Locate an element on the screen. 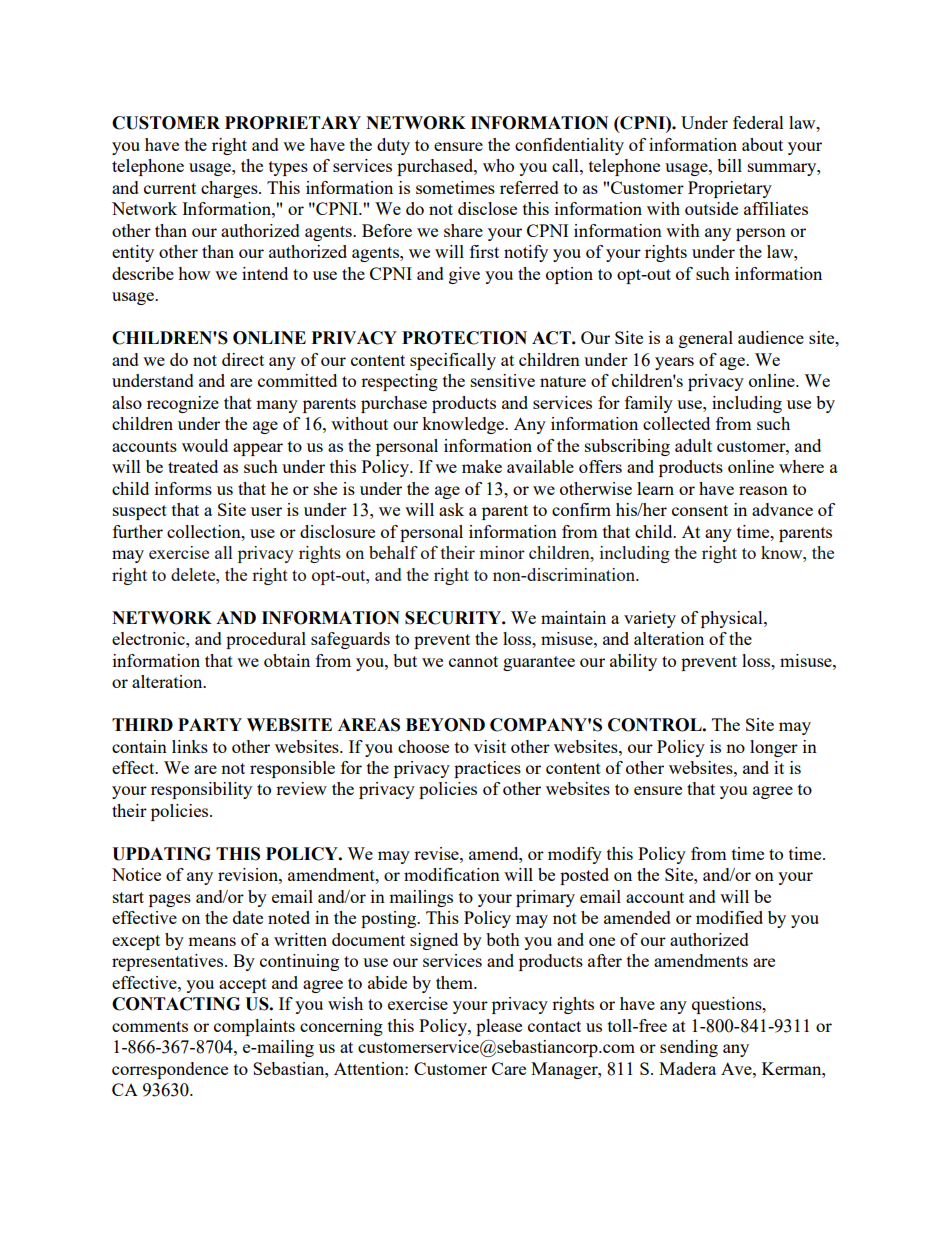 This screenshot has height=1233, width=952. bill is located at coordinates (729, 165).
